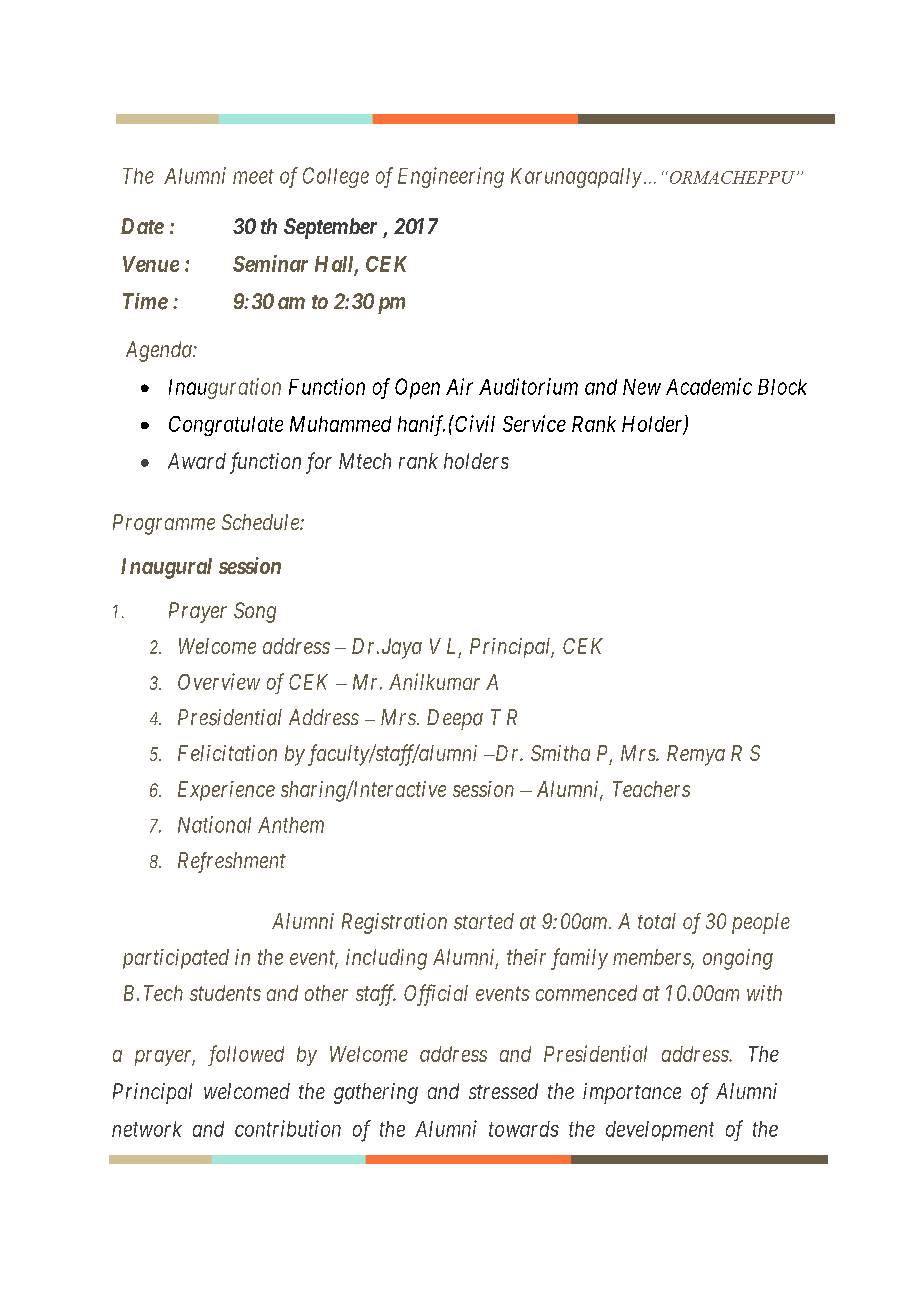 This page has height=1308, width=924. What do you see at coordinates (451, 177) in the page?
I see `Engineering` at bounding box center [451, 177].
